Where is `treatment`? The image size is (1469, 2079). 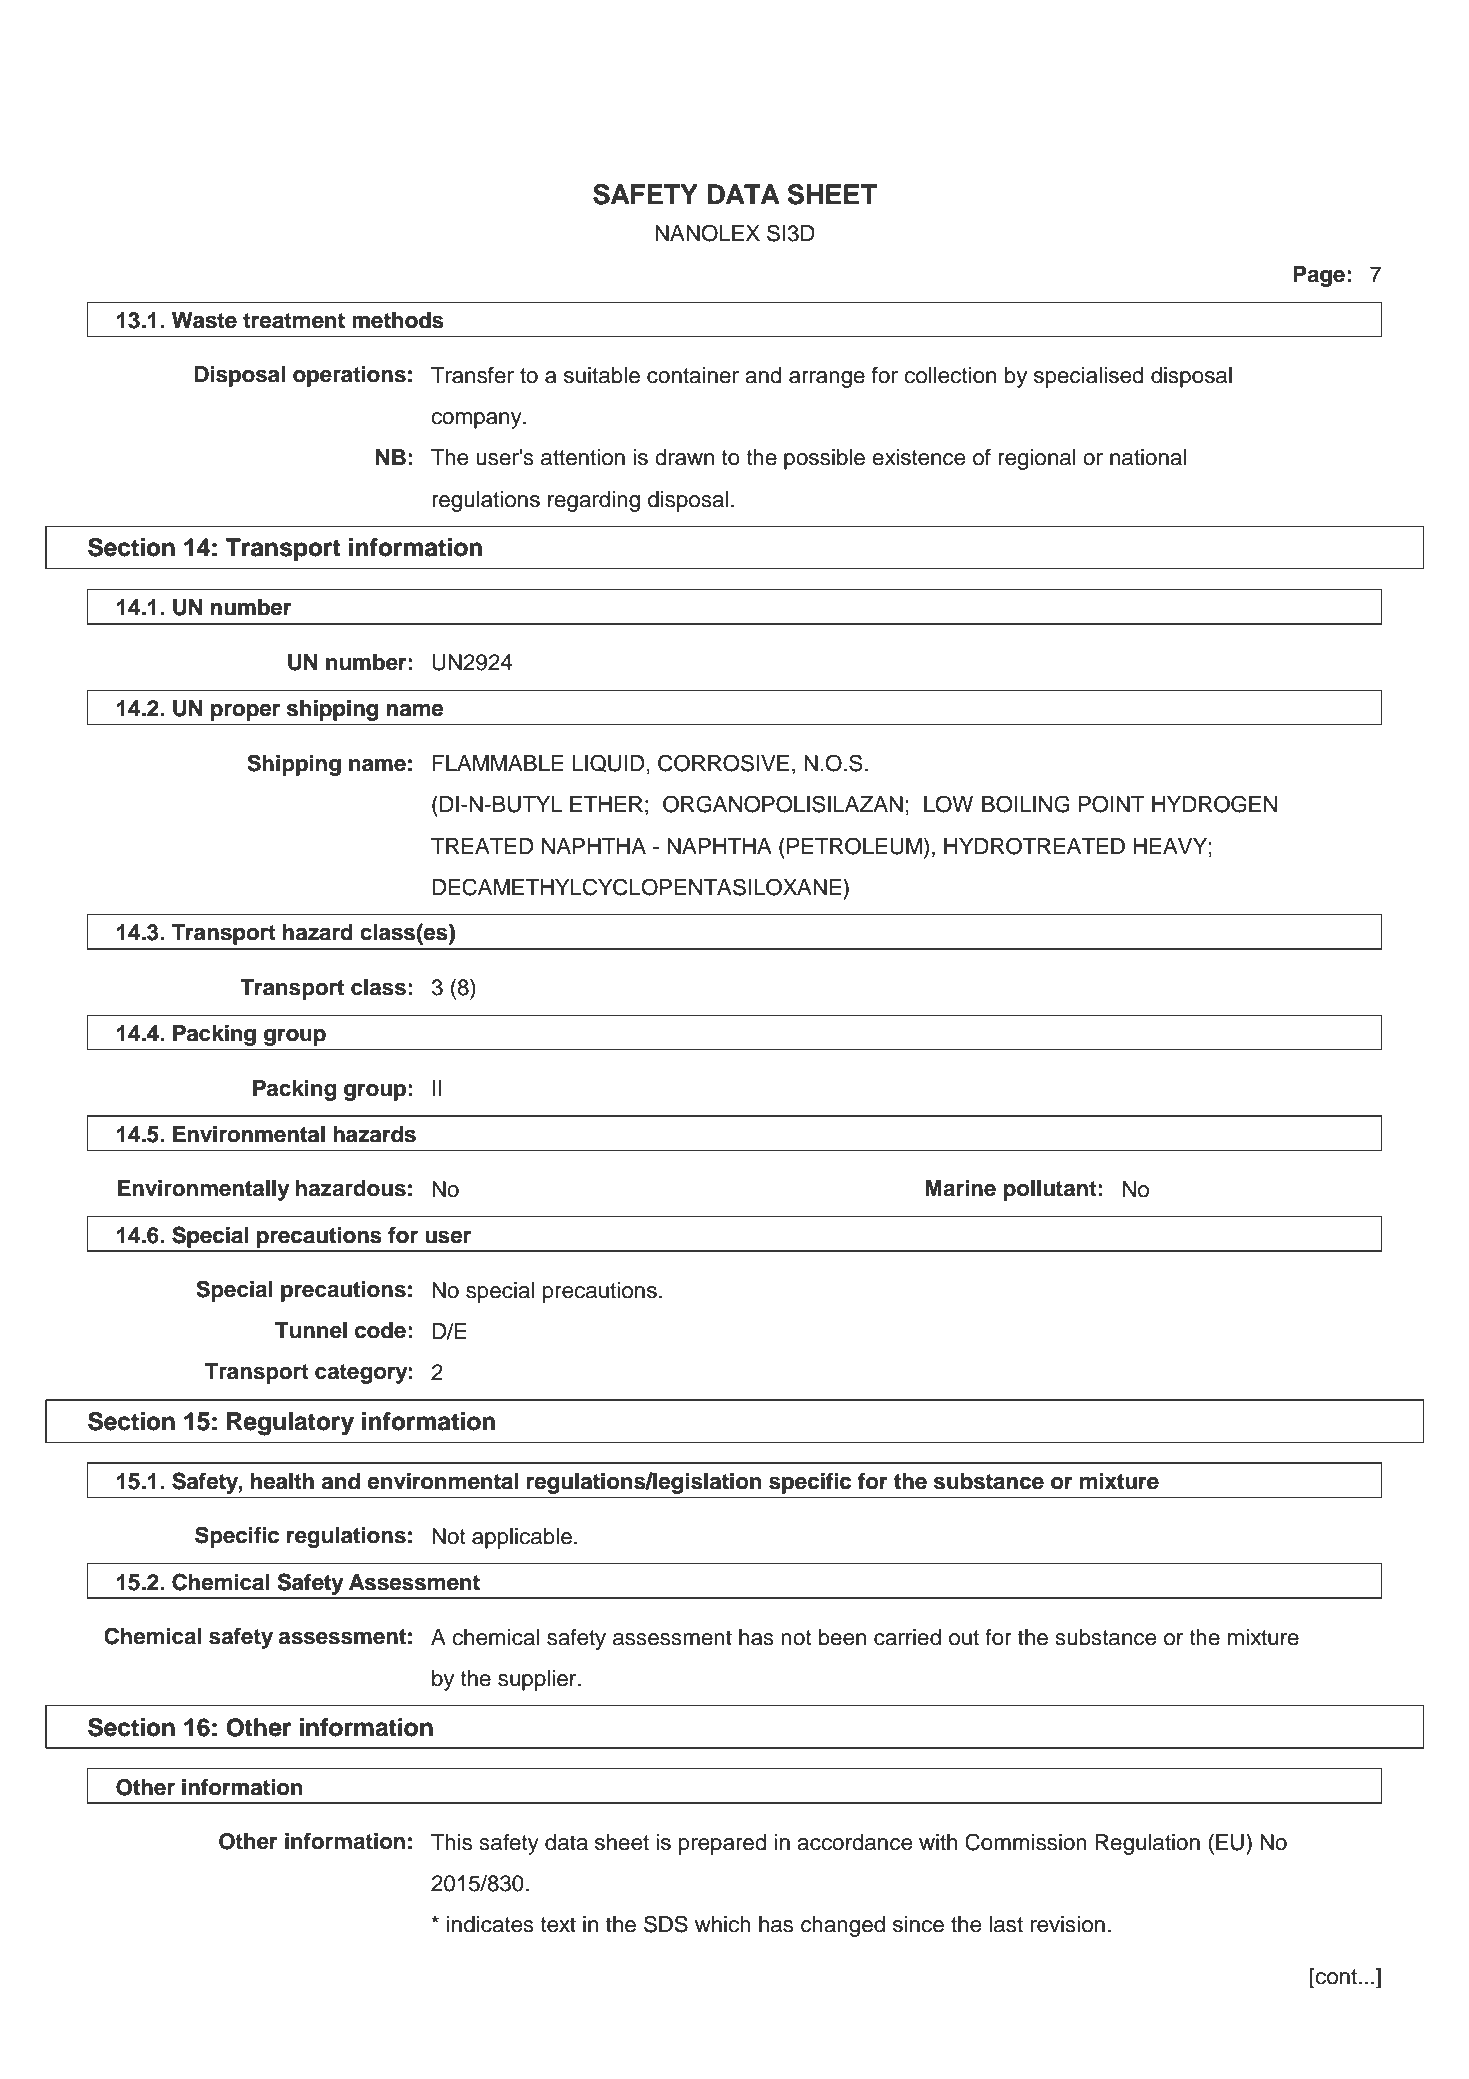 treatment is located at coordinates (294, 321).
